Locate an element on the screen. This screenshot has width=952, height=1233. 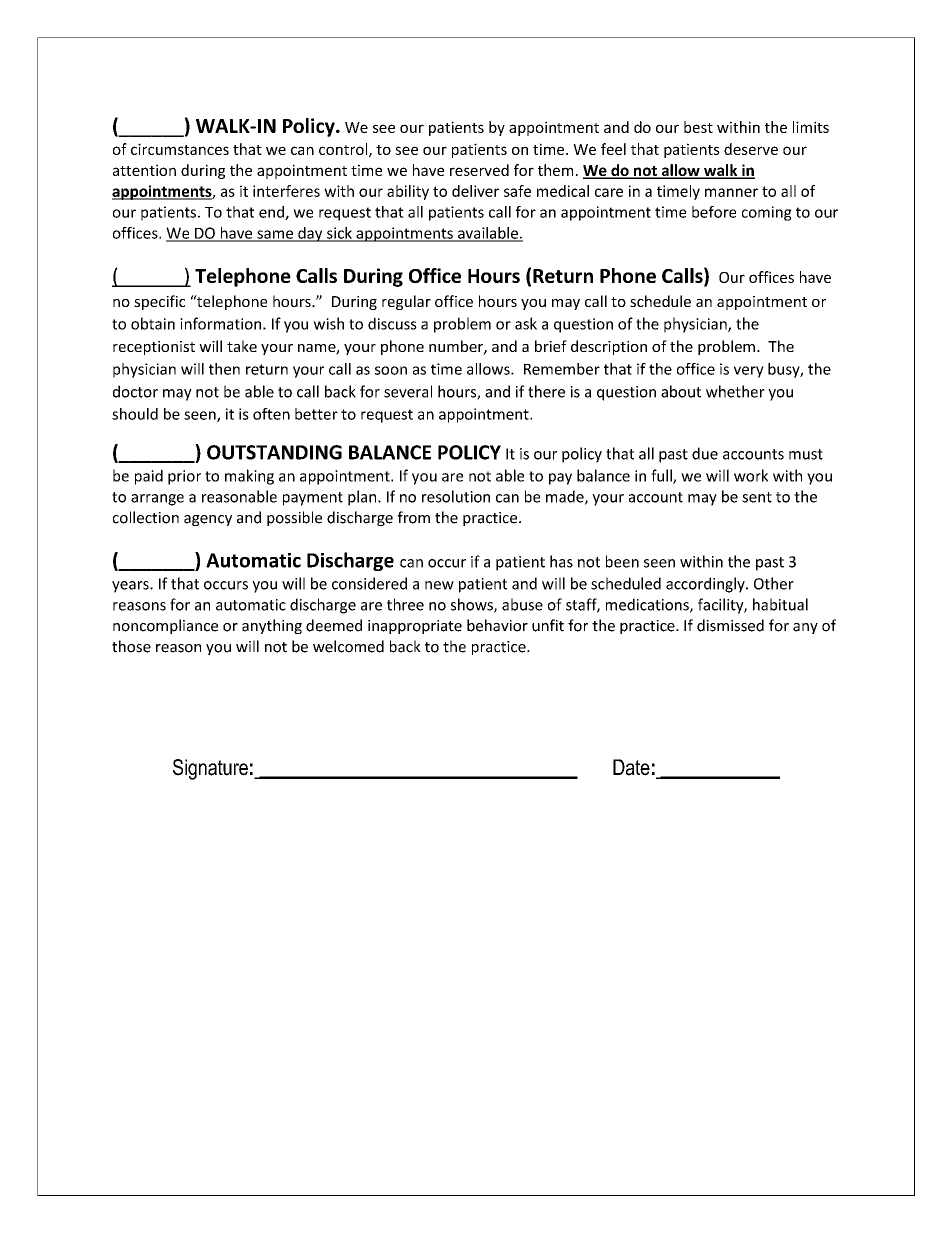
deserve is located at coordinates (751, 149).
